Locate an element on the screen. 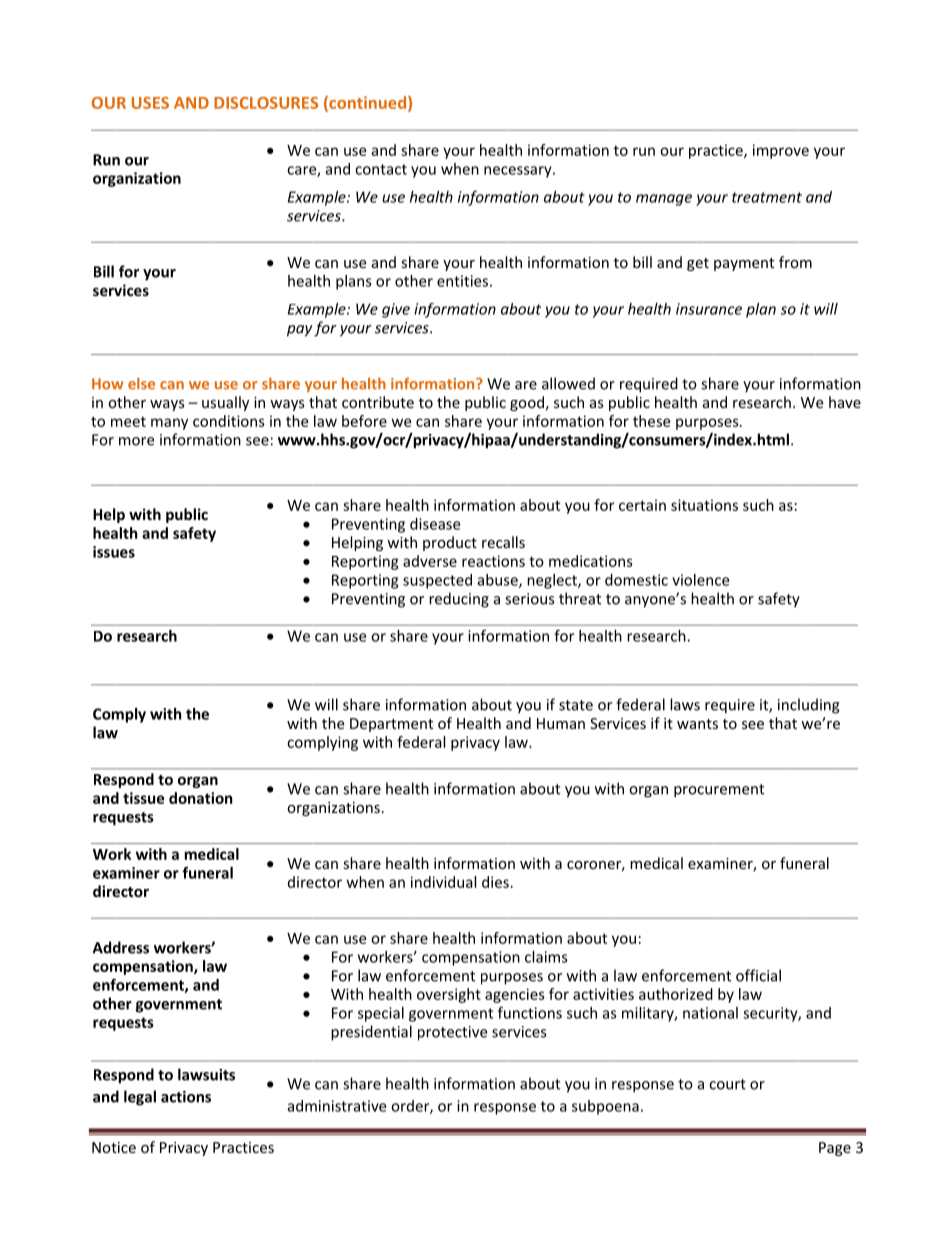 This screenshot has width=952, height=1233. contact is located at coordinates (381, 169).
